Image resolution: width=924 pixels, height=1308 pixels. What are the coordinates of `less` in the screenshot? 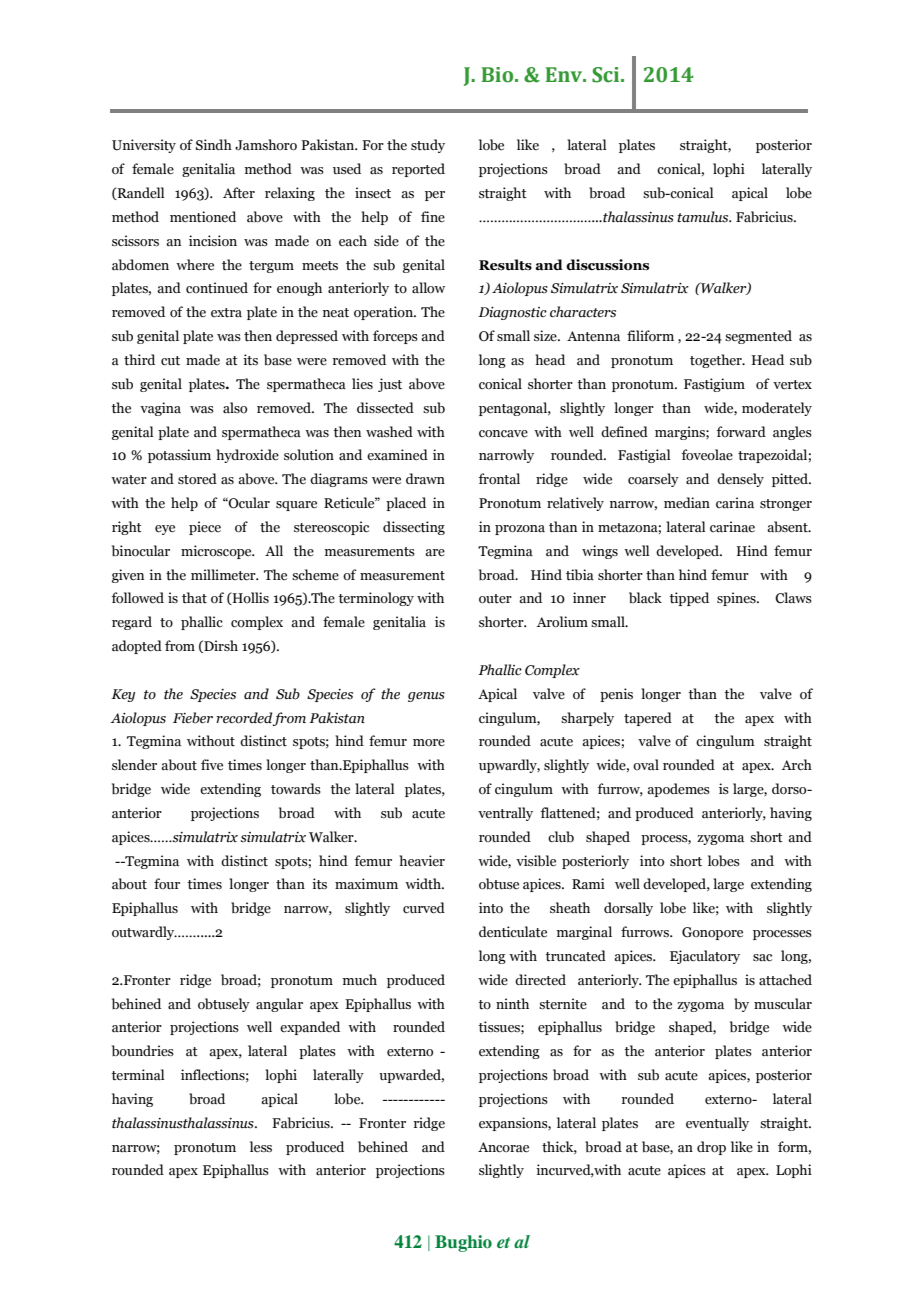 It's located at (261, 1147).
